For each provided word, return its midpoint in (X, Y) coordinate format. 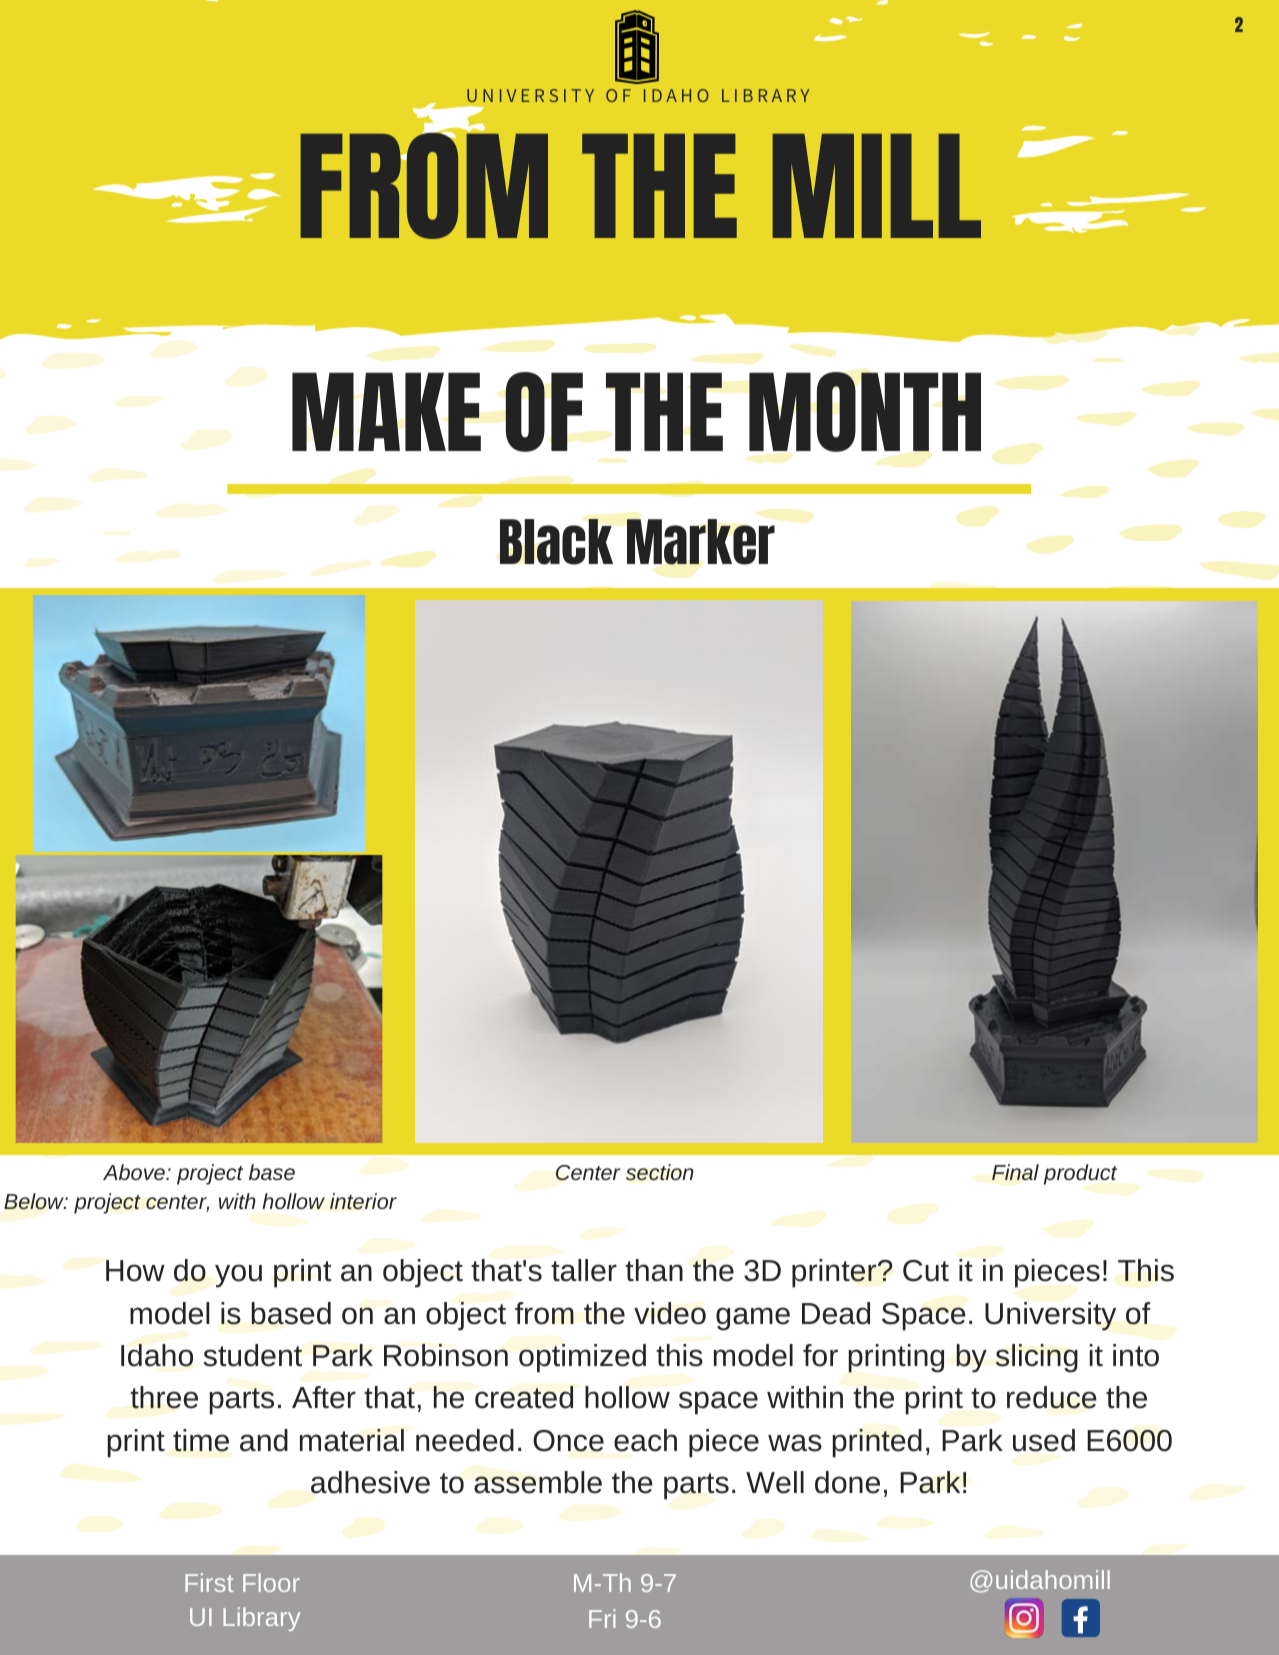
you (238, 1276)
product (1080, 1174)
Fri (602, 1618)
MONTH (865, 412)
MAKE (386, 411)
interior (363, 1201)
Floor (271, 1582)
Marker (701, 542)
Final (1015, 1172)
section (660, 1172)
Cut (926, 1271)
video (670, 1313)
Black (556, 542)
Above (135, 1172)
